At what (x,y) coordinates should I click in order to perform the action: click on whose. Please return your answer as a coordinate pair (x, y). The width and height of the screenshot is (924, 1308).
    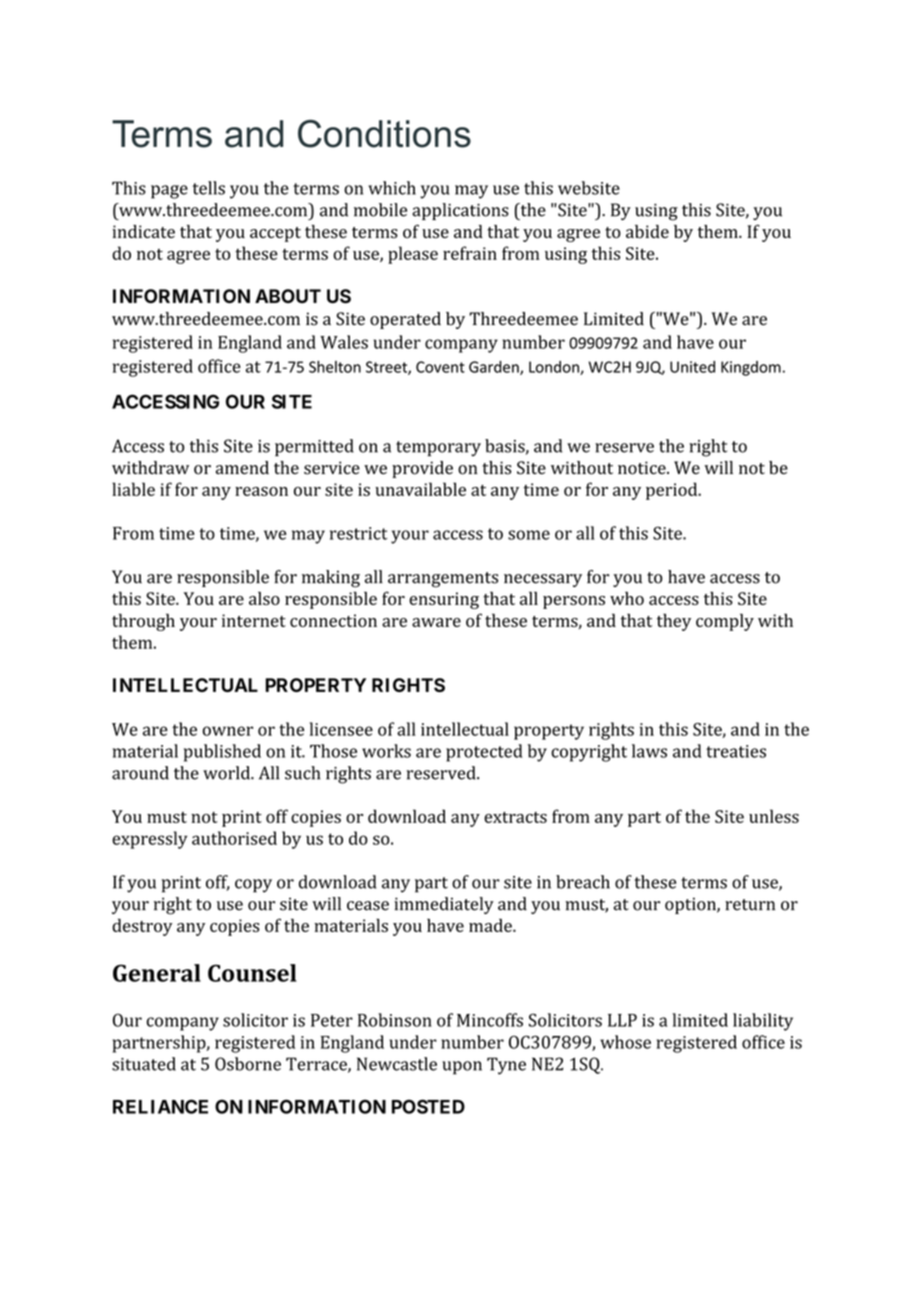
    Looking at the image, I should click on (625, 1042).
